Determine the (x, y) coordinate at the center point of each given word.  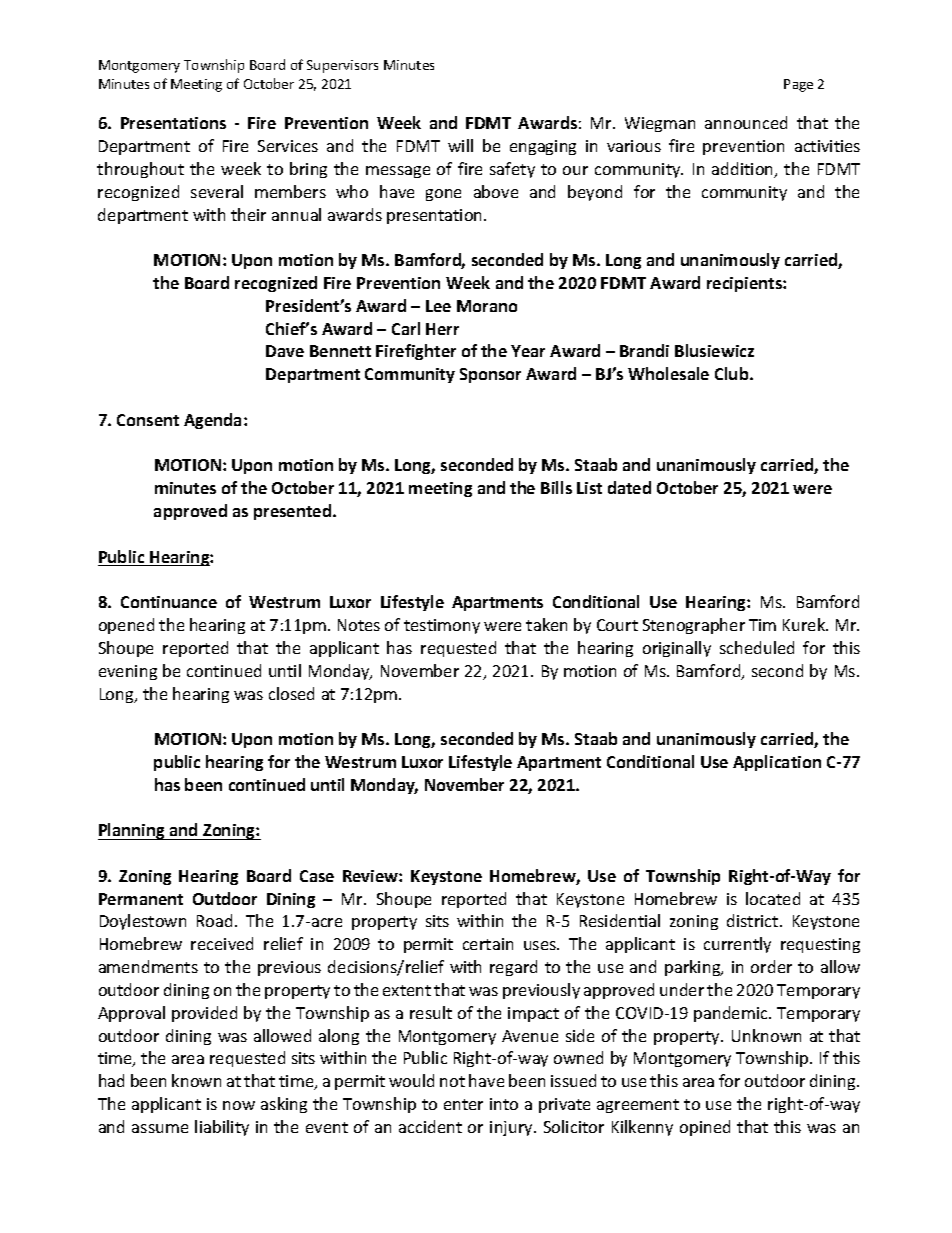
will (460, 145)
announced (746, 122)
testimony (442, 626)
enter (463, 1104)
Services (288, 146)
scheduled (757, 647)
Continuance (169, 602)
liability (222, 1128)
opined (705, 1128)
